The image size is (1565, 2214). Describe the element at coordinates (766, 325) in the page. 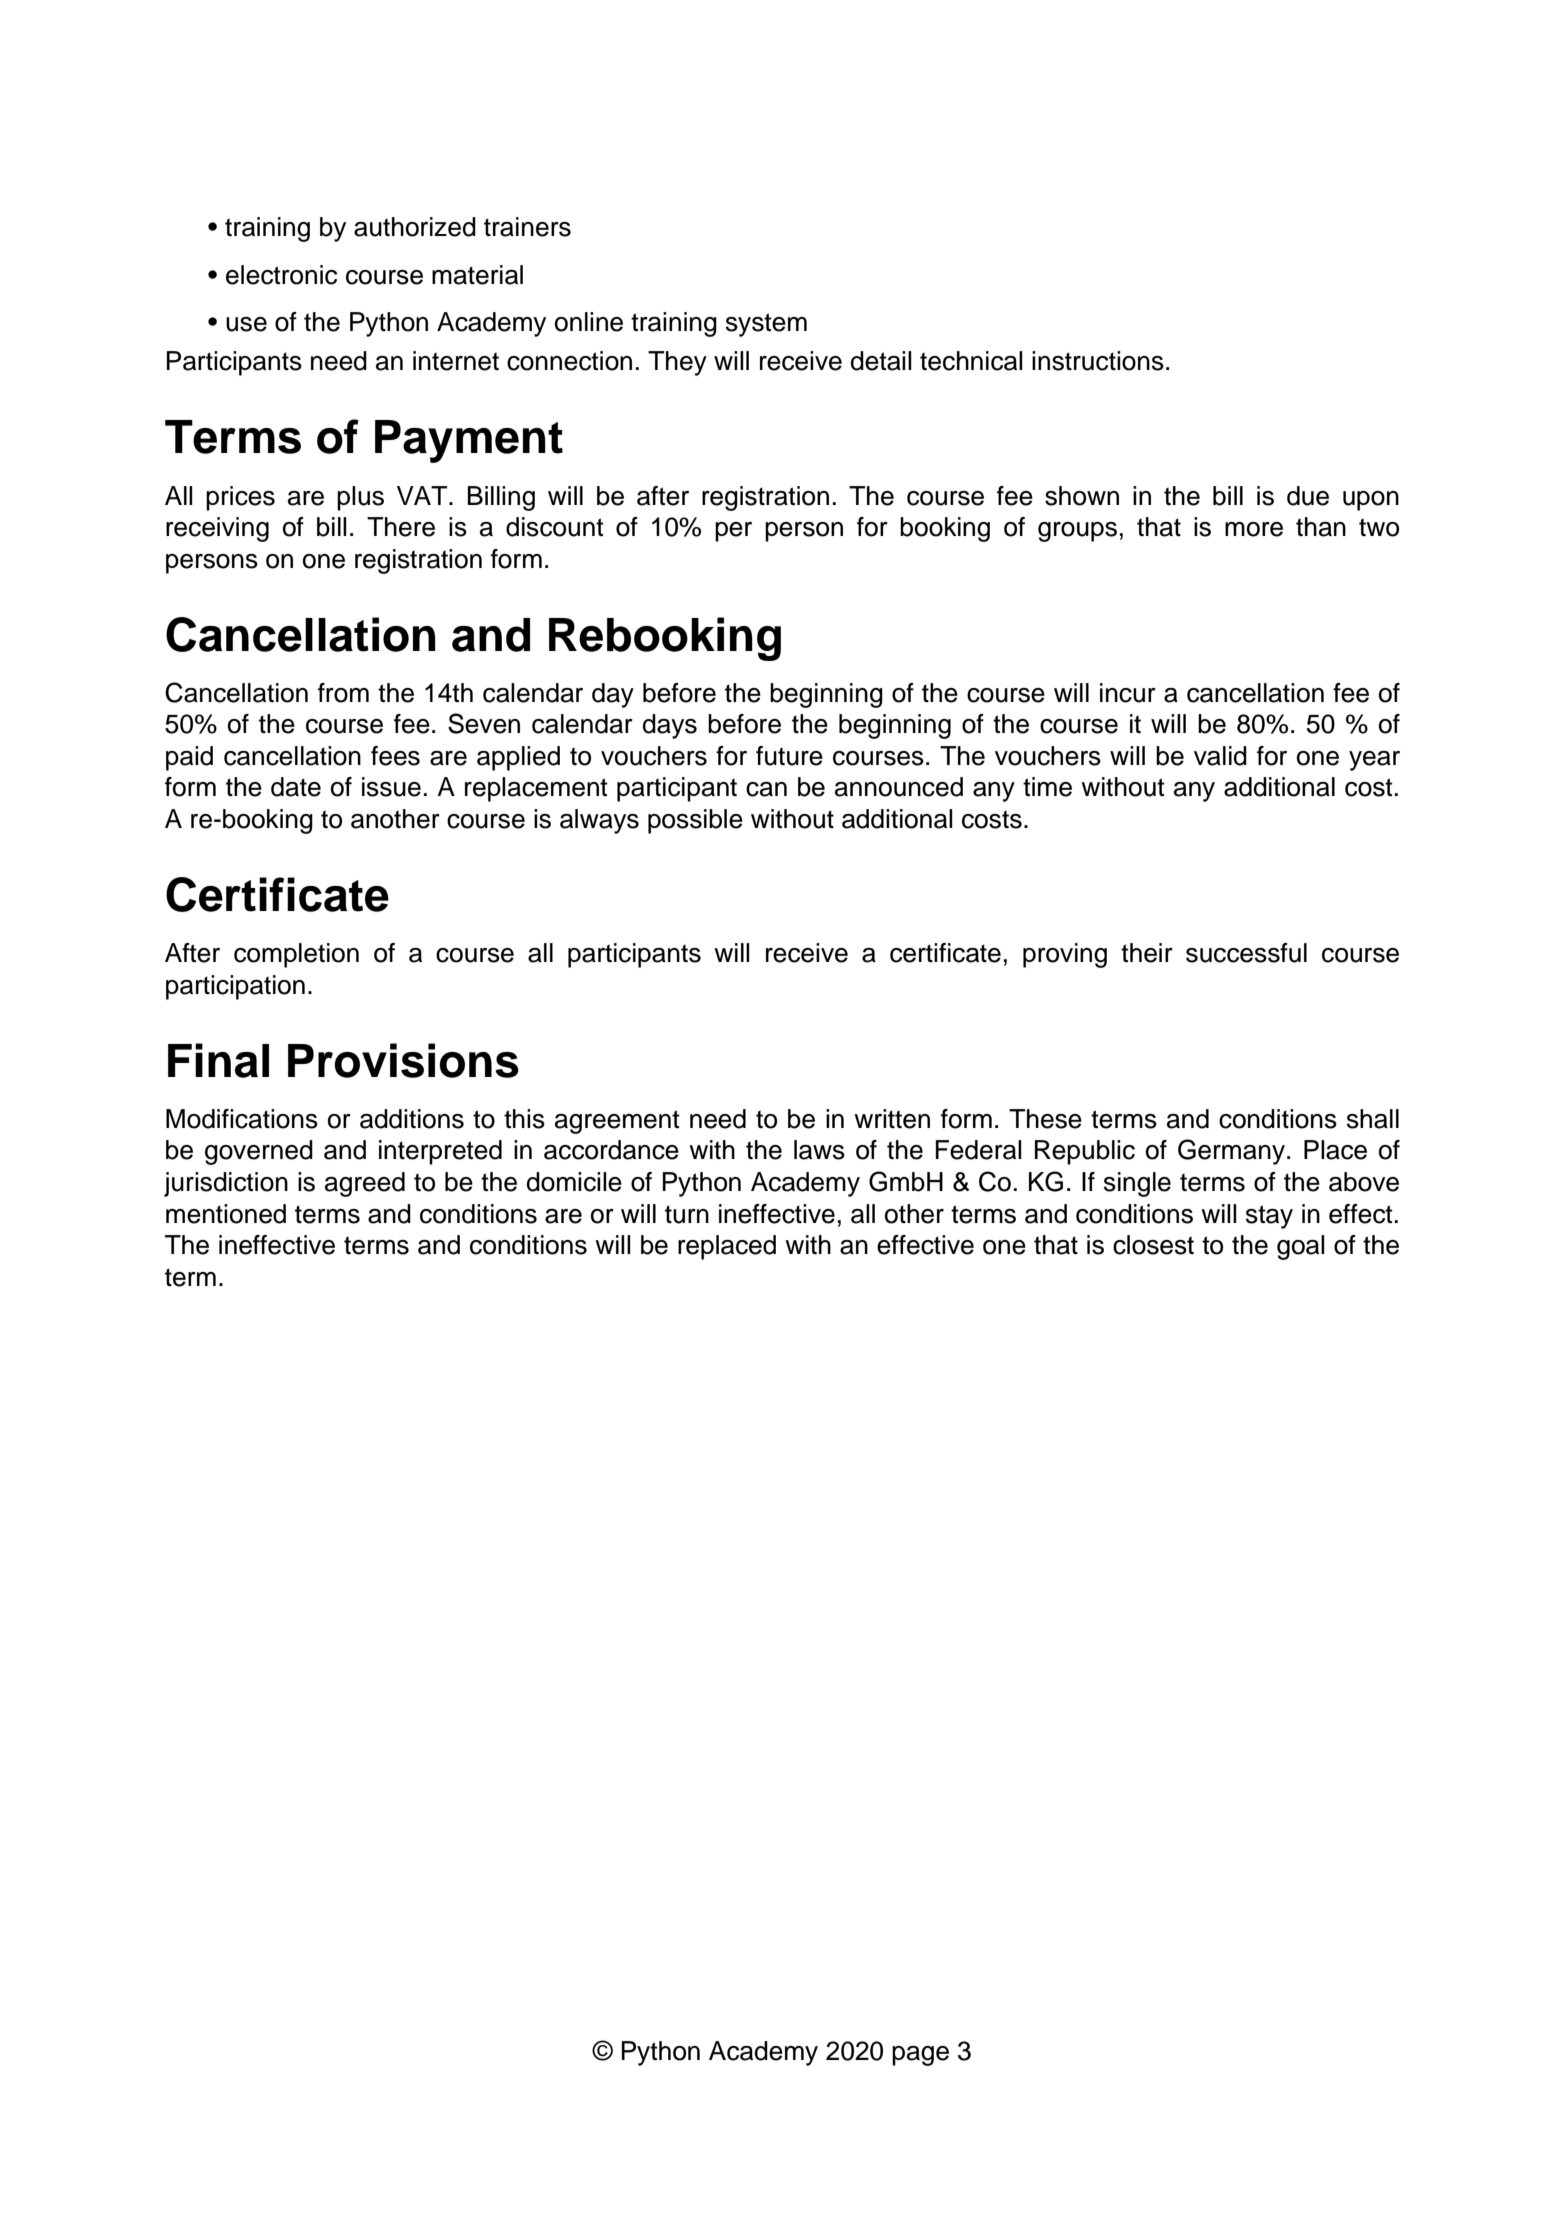

I see `system` at that location.
